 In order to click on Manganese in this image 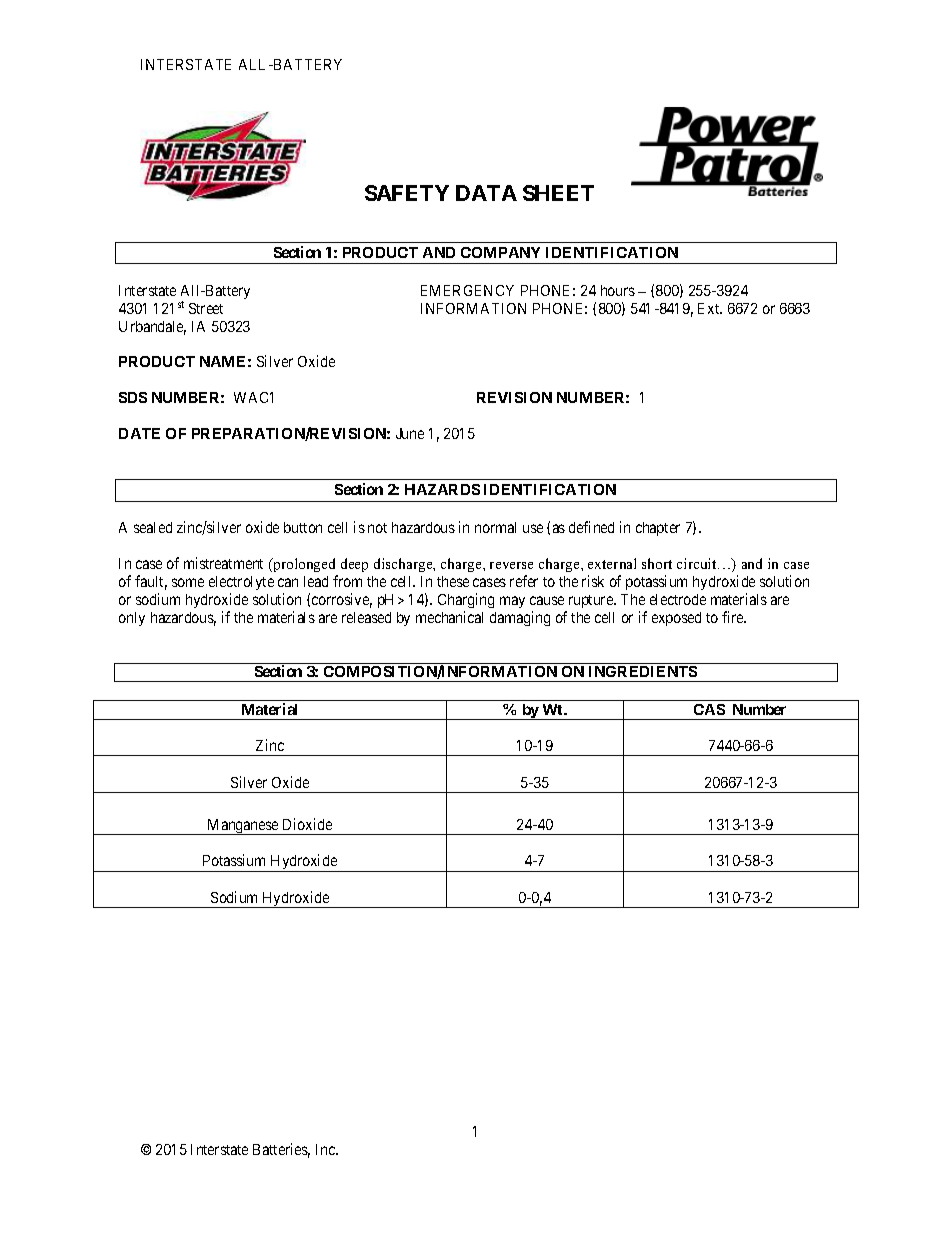, I will do `click(242, 827)`.
